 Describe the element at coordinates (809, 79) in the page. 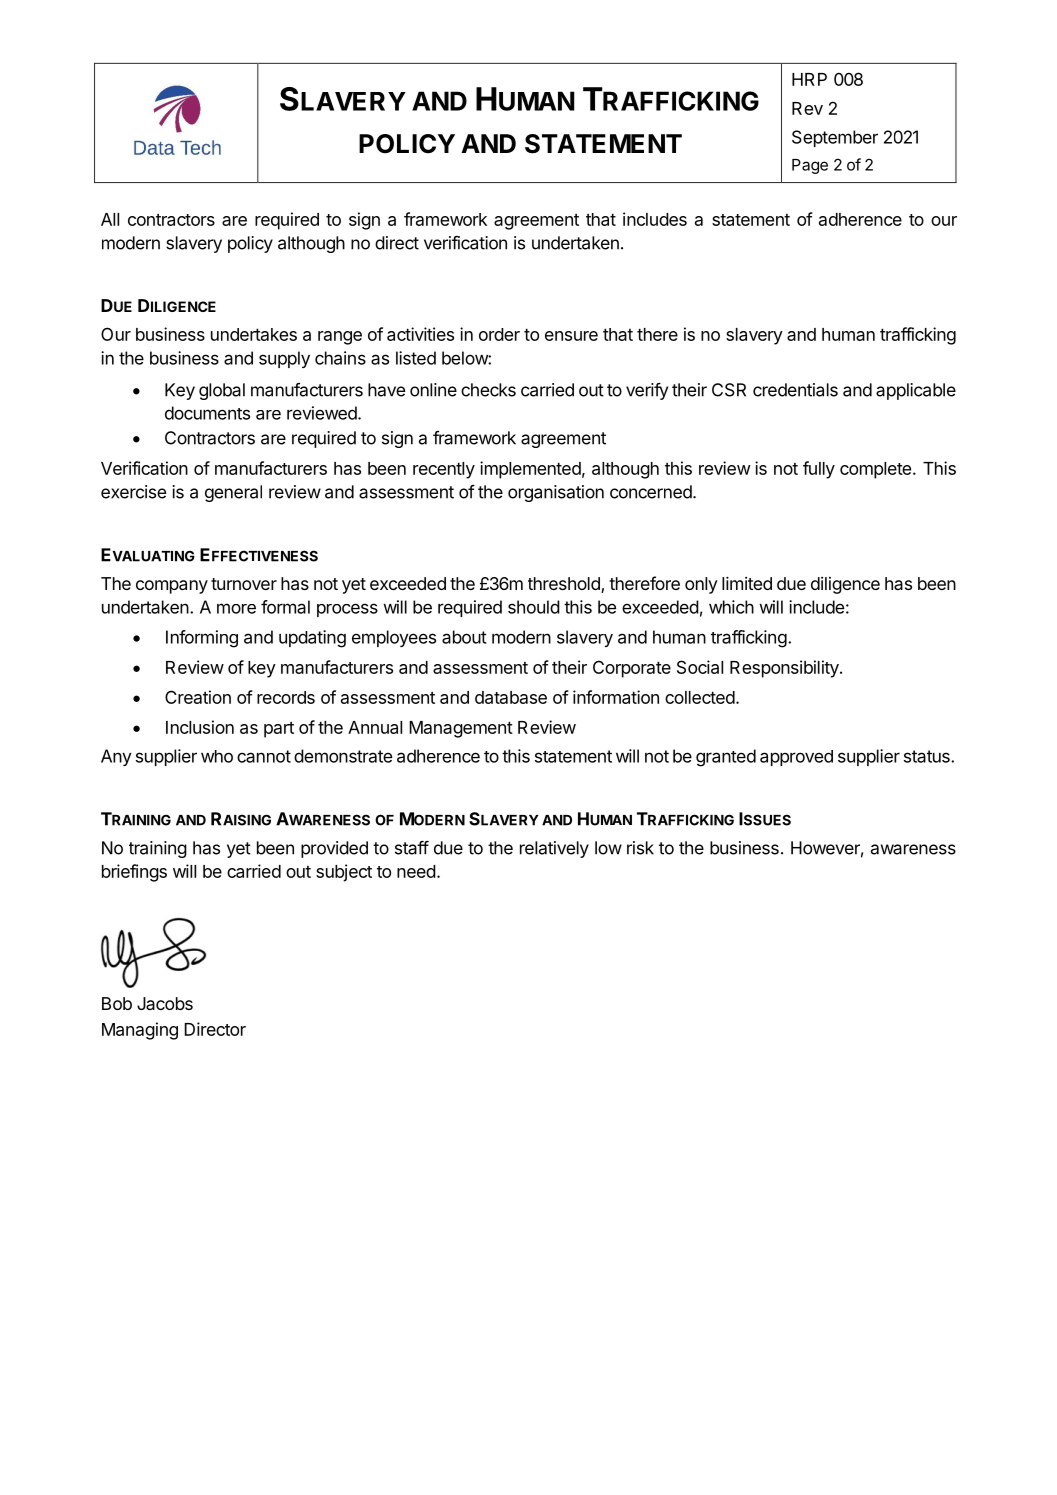

I see `HRP` at that location.
